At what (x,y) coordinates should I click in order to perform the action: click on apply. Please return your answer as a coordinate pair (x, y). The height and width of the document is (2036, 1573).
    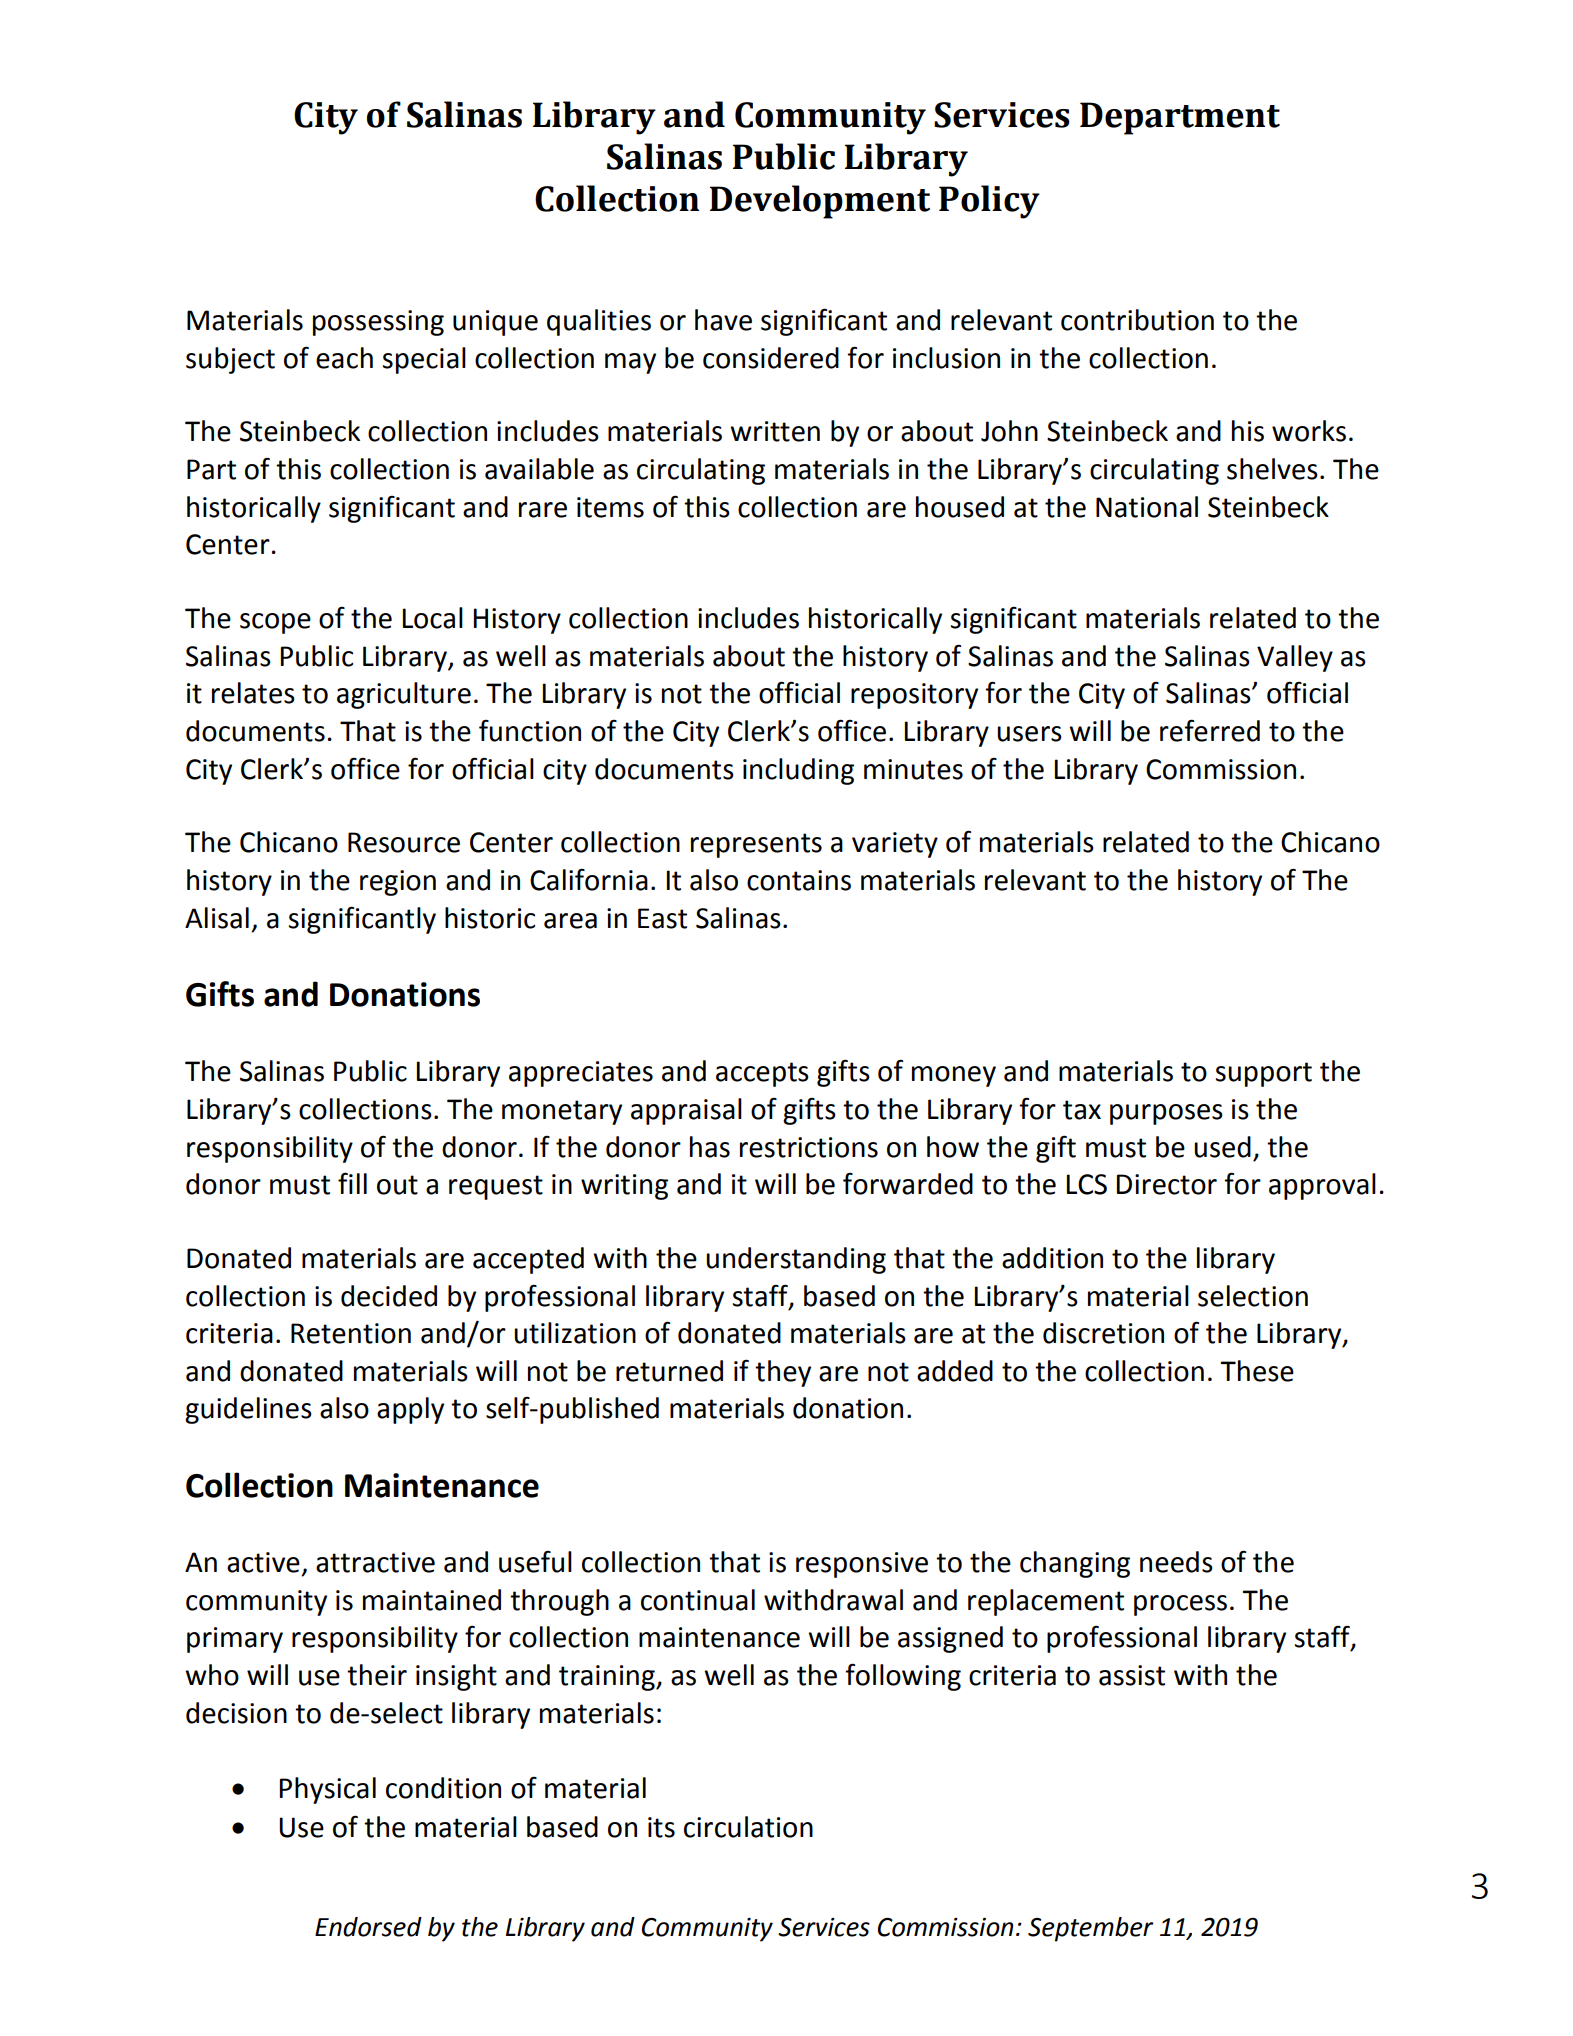
    Looking at the image, I should click on (410, 1410).
